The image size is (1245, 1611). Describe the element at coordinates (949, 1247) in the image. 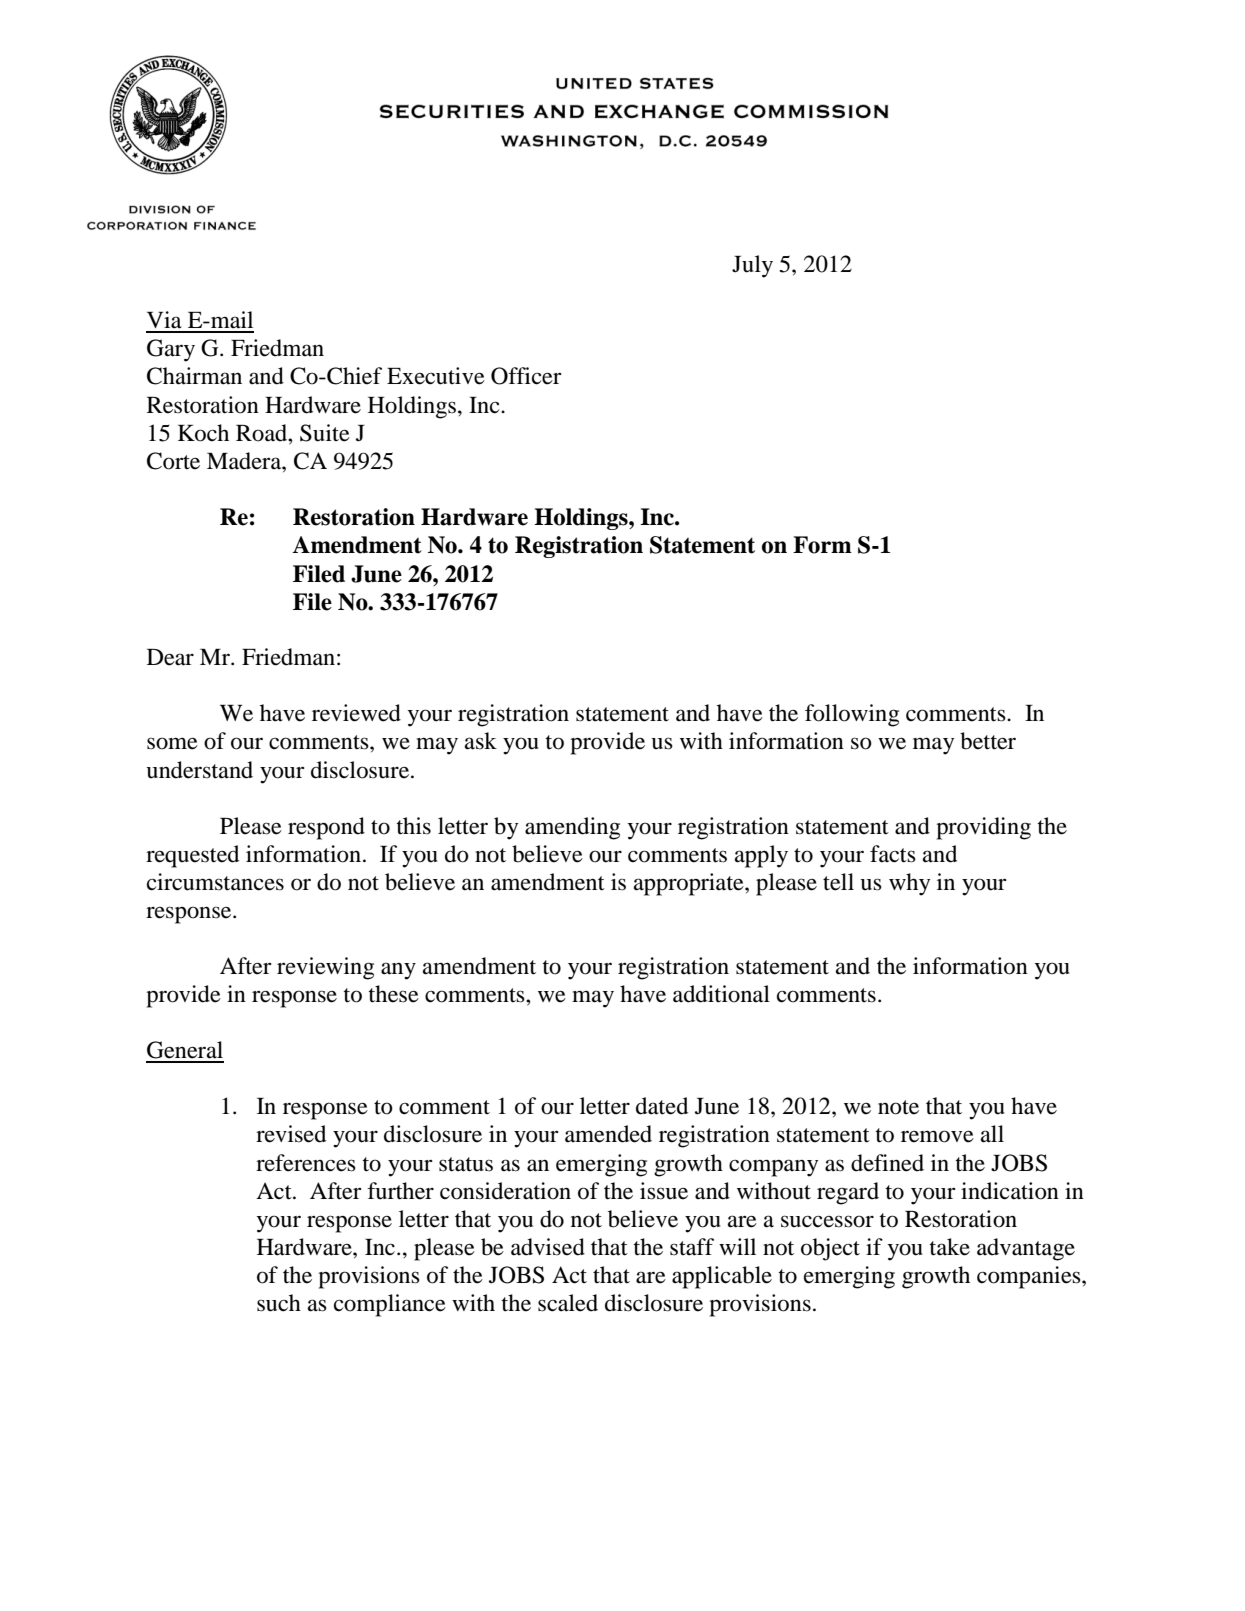

I see `take` at that location.
